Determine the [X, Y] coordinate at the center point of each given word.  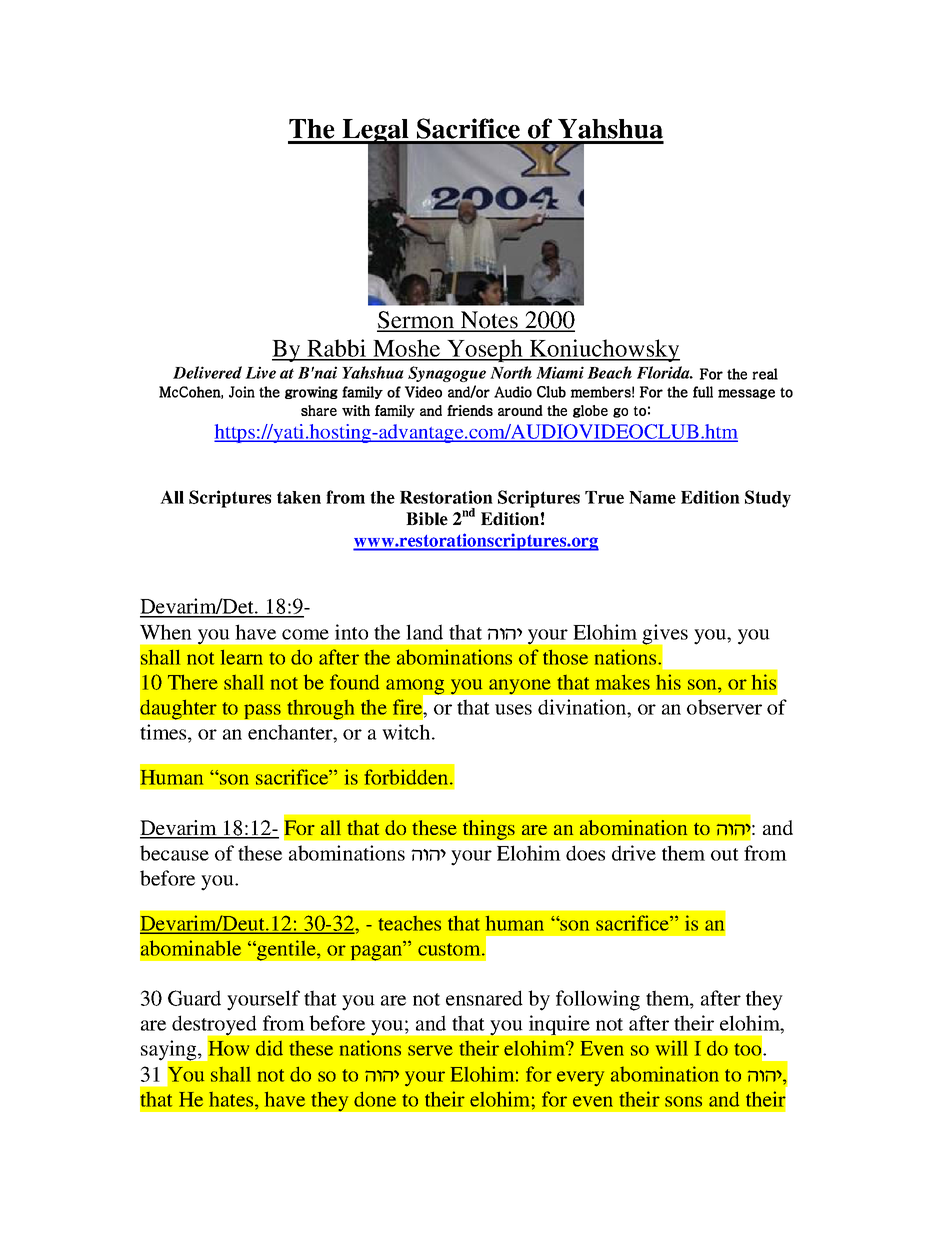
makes [623, 682]
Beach [609, 372]
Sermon [416, 321]
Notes [489, 321]
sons [683, 1101]
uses [513, 709]
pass [262, 712]
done [375, 1099]
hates [231, 1099]
